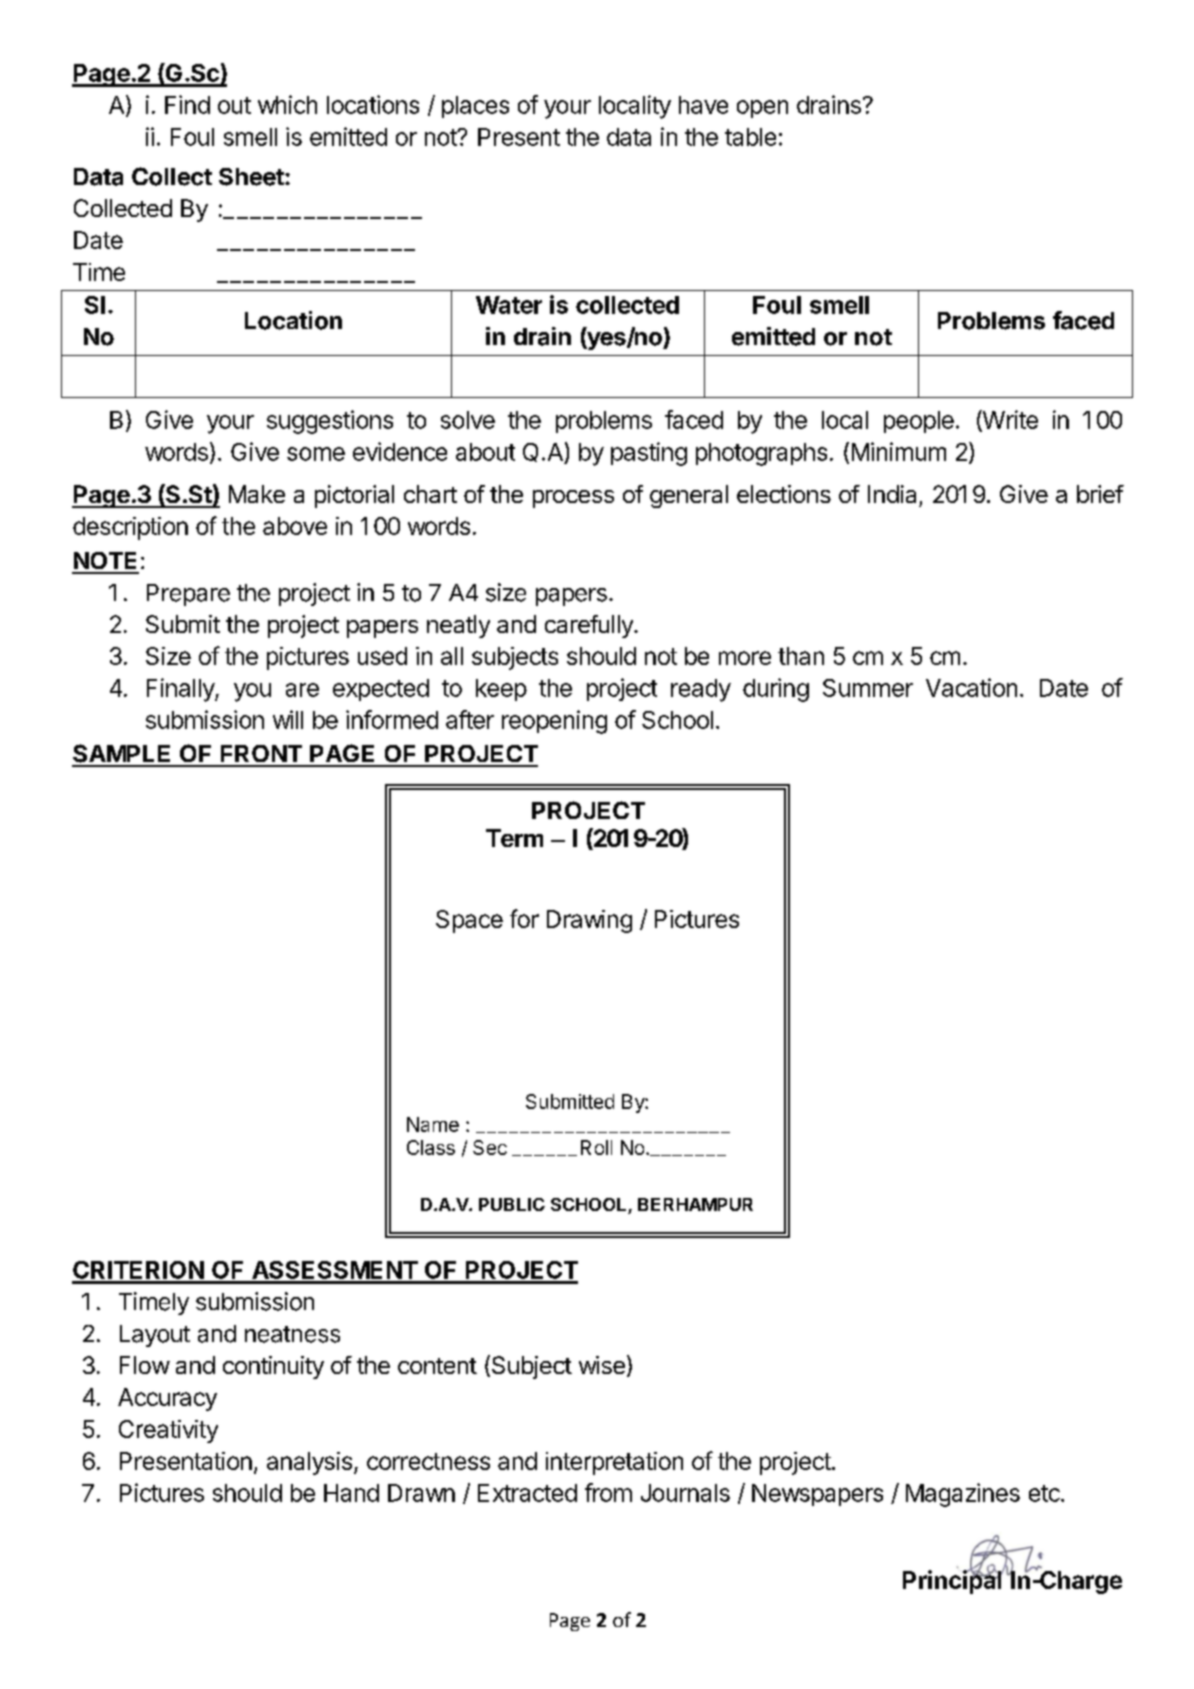  I want to click on Class, so click(431, 1147).
